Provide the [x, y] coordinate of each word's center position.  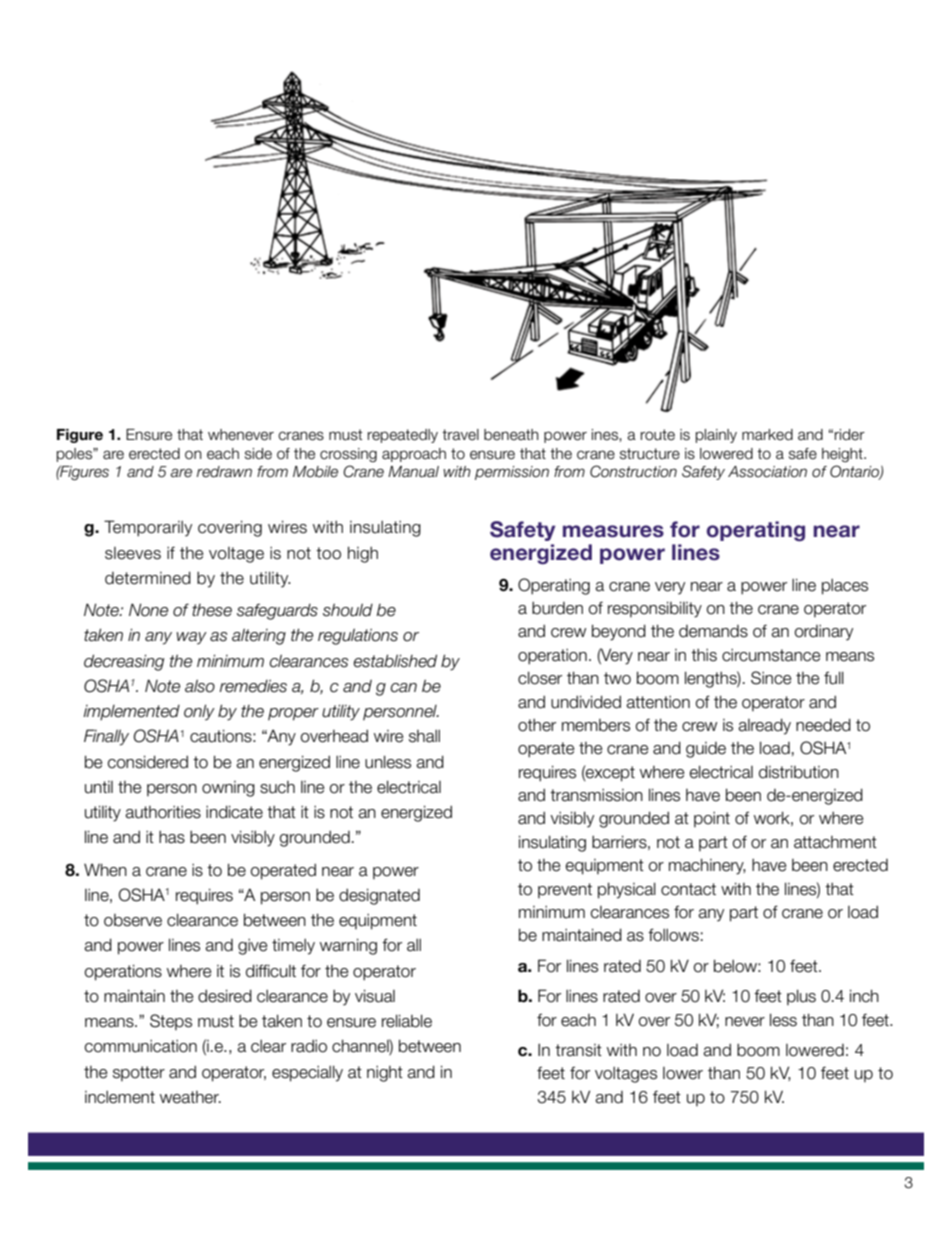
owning [228, 789]
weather [190, 1097]
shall [424, 736]
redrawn [224, 472]
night [385, 1074]
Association [767, 472]
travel [460, 435]
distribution [799, 772]
